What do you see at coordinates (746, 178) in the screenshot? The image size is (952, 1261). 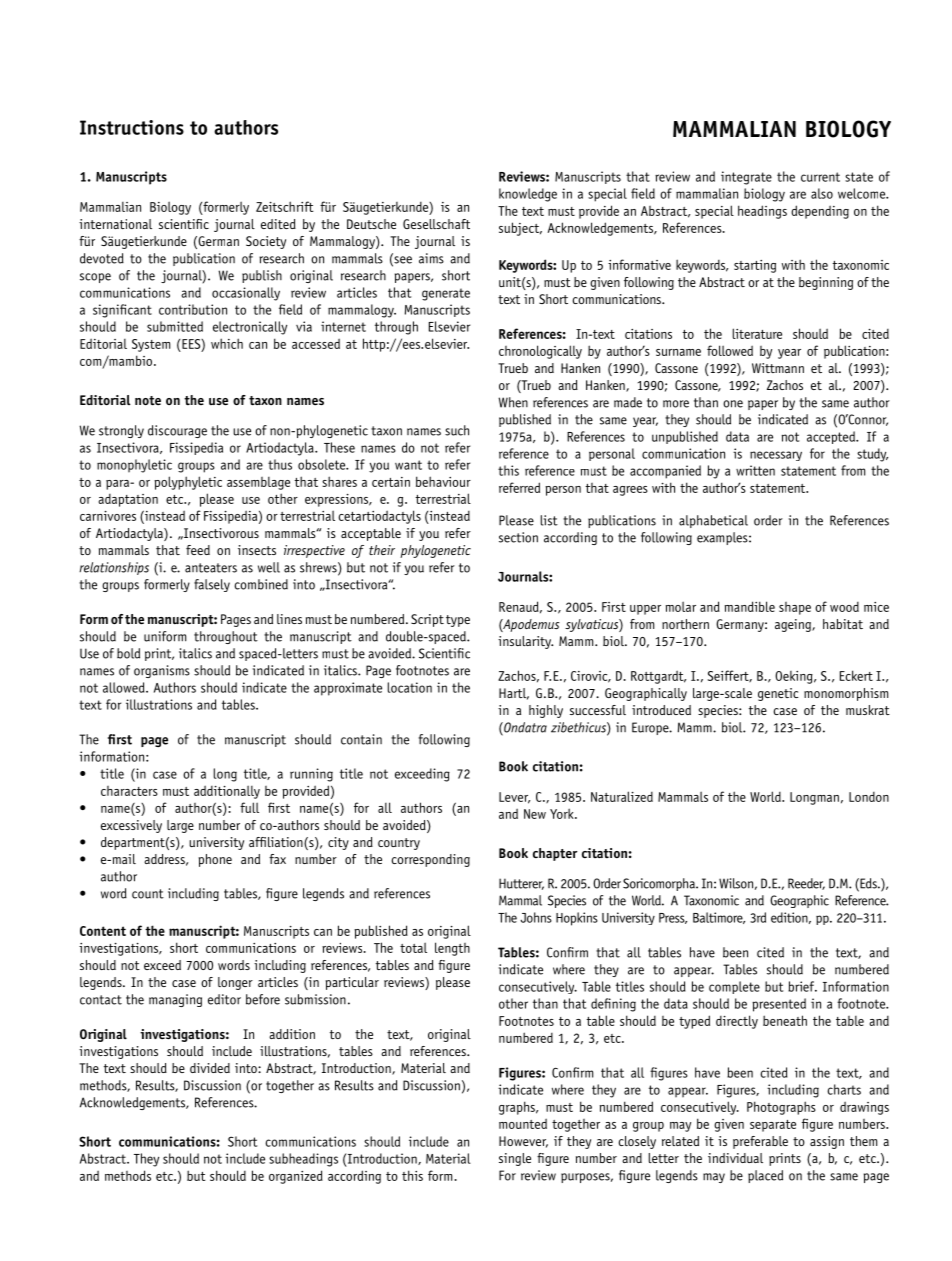 I see `integrate` at bounding box center [746, 178].
